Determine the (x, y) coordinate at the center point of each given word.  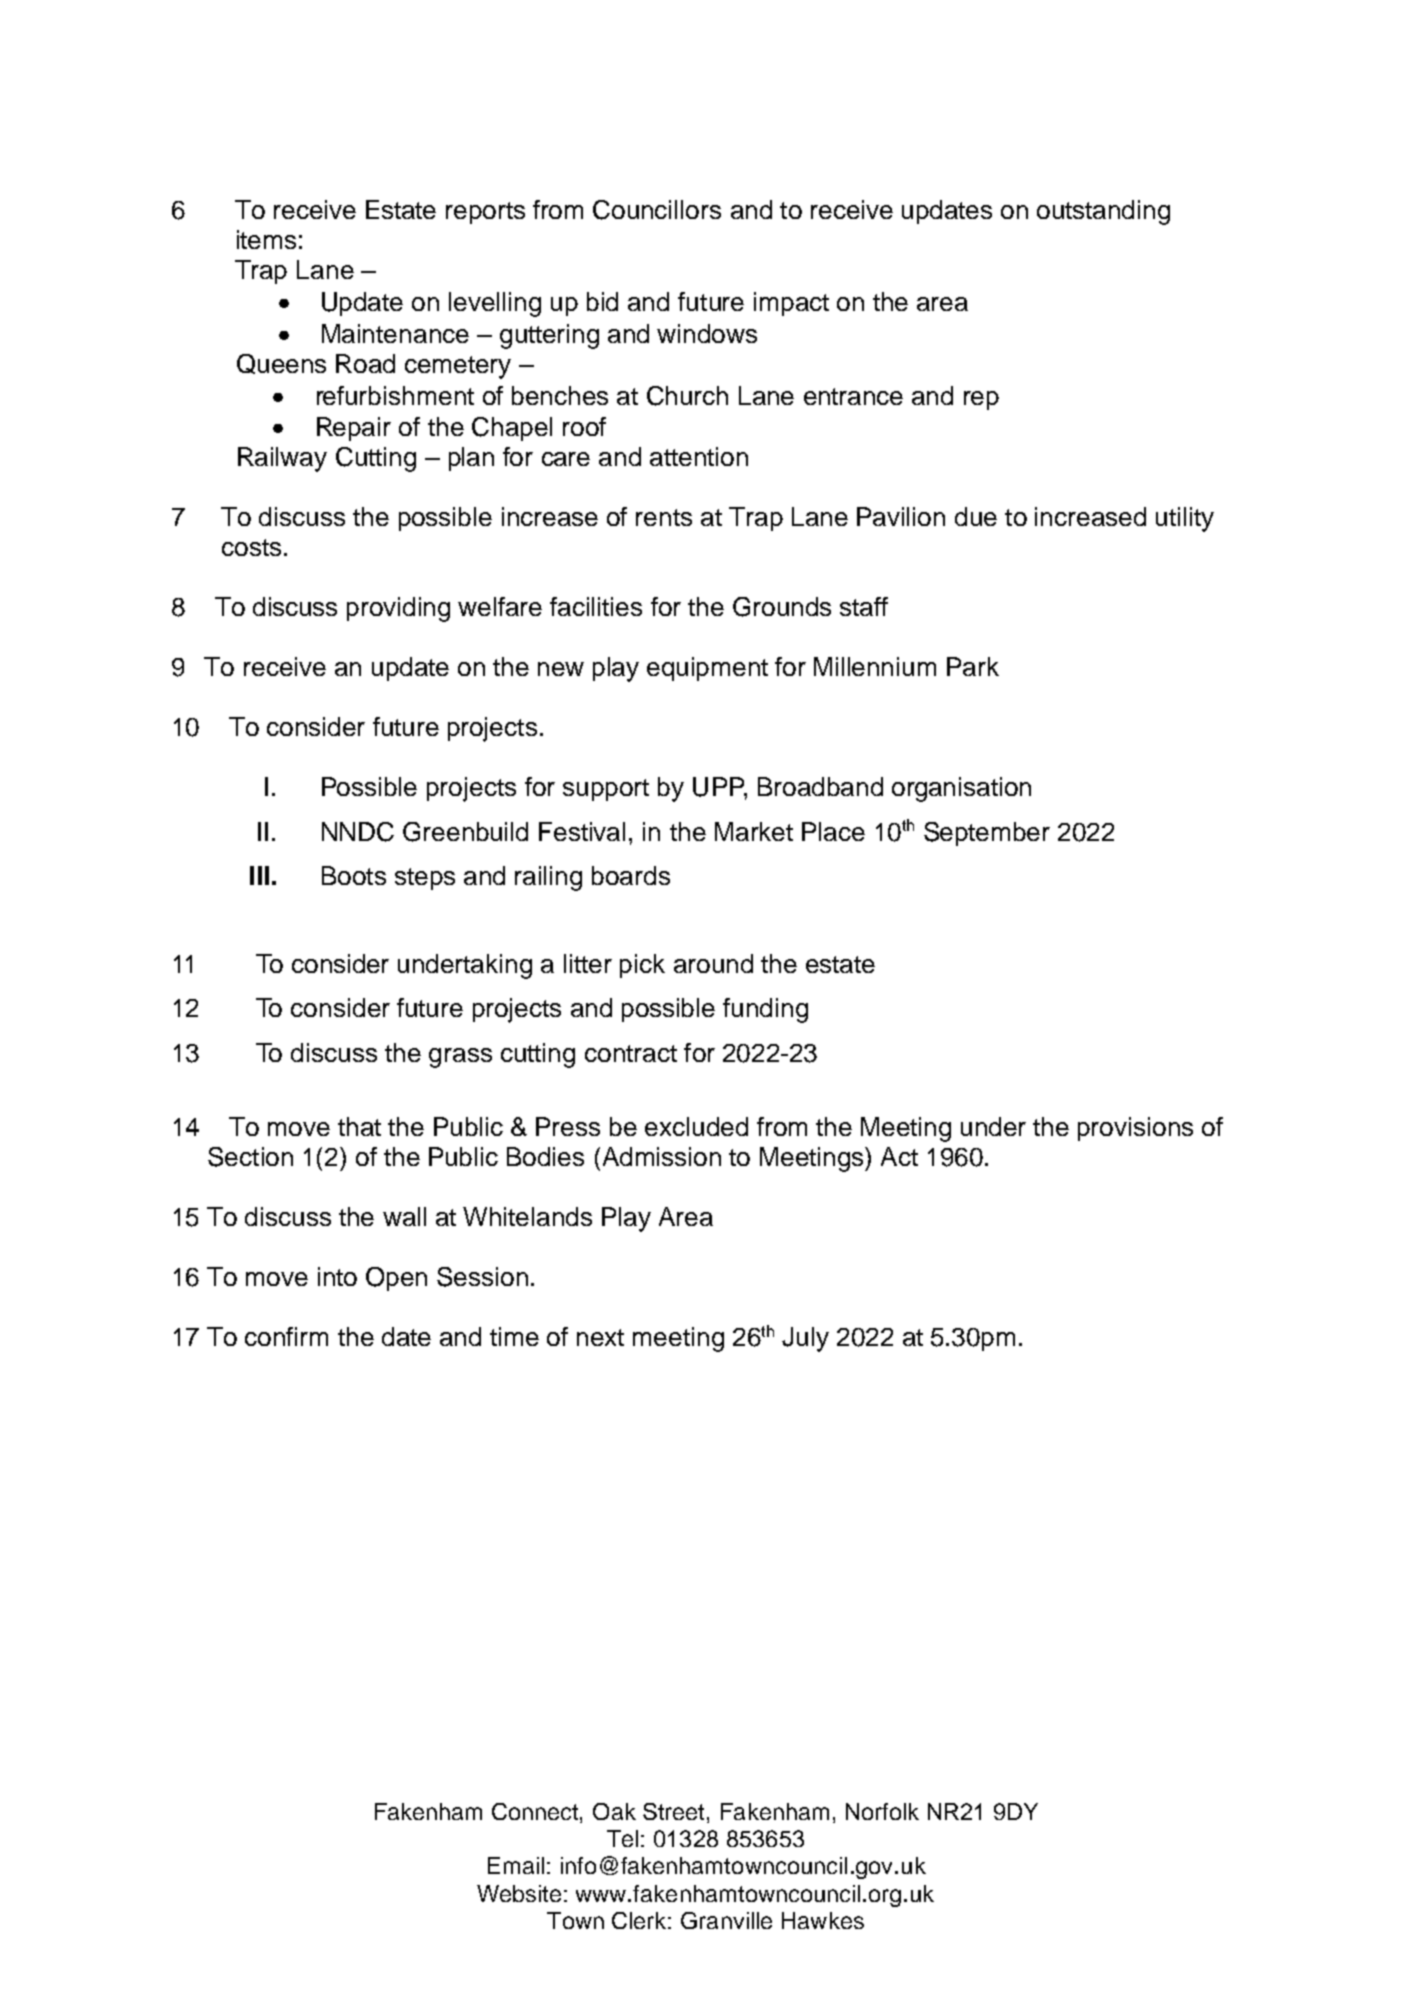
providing (398, 609)
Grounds (782, 607)
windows (707, 333)
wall (404, 1216)
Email (516, 1865)
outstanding (1103, 212)
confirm (286, 1336)
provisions (1135, 1129)
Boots (354, 875)
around (713, 963)
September (987, 834)
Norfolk (882, 1811)
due (976, 516)
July (805, 1339)
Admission (660, 1156)
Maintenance (395, 333)
